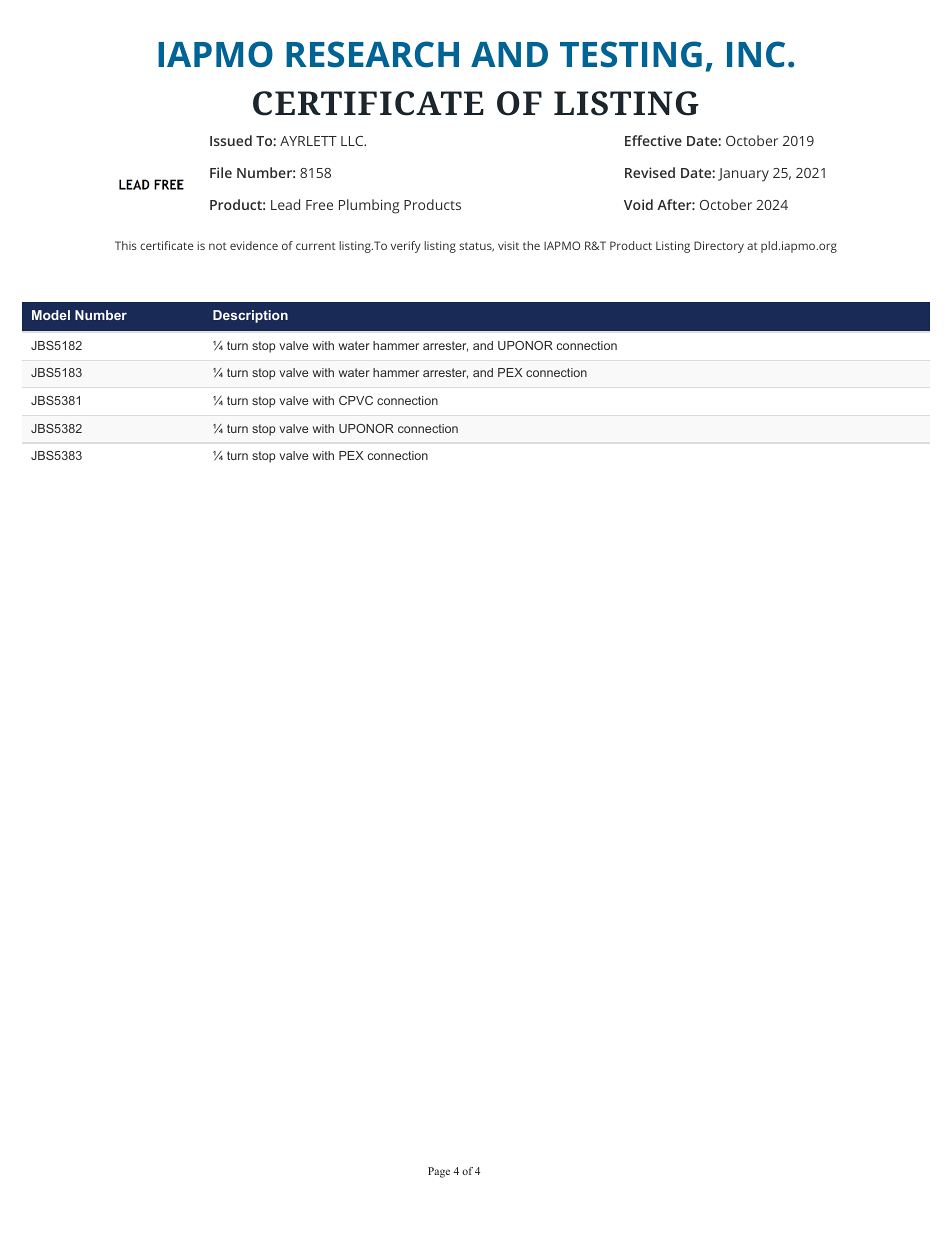 The width and height of the screenshot is (952, 1233). Describe the element at coordinates (631, 54) in the screenshot. I see `TESTING` at that location.
